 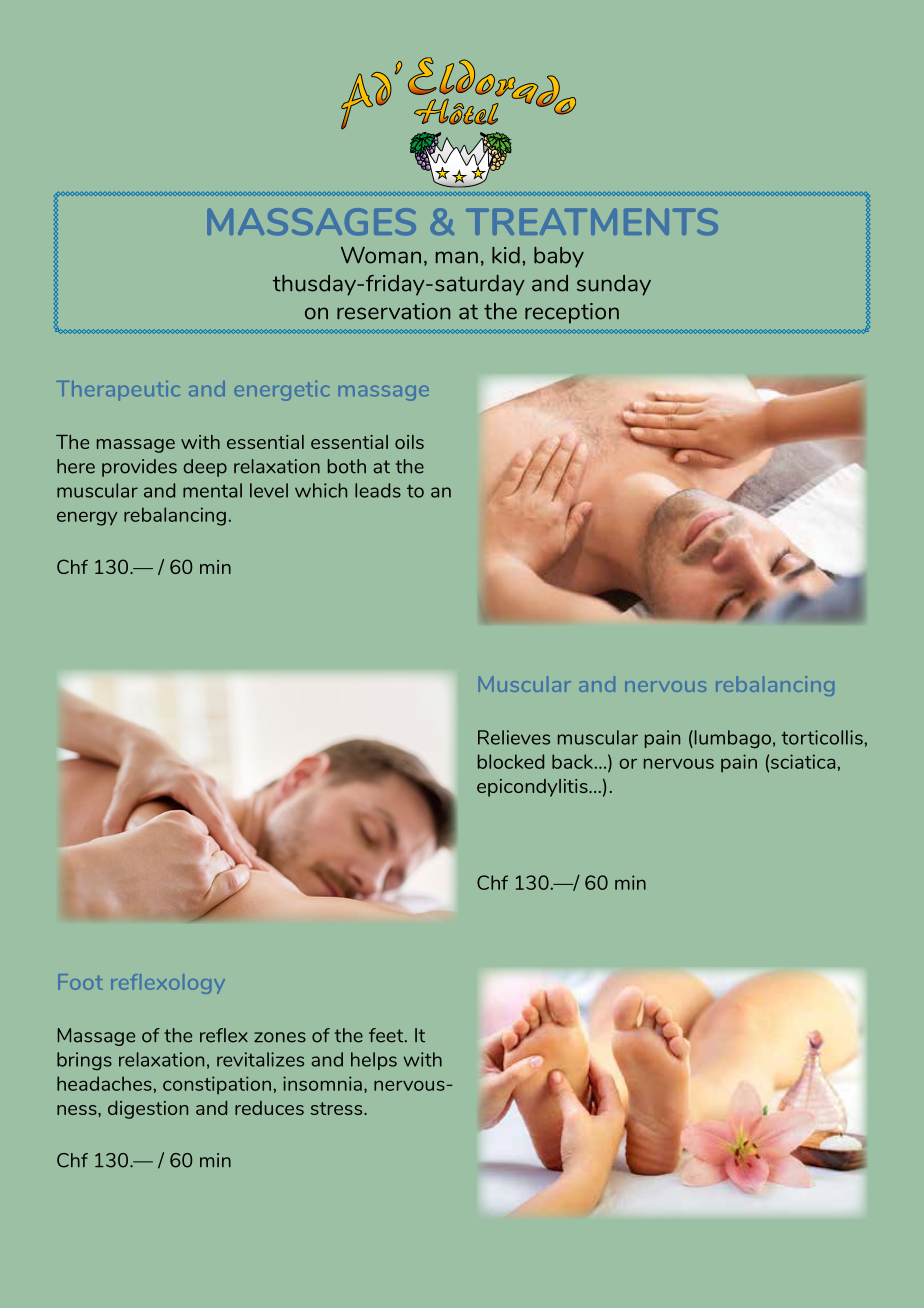 What do you see at coordinates (614, 285) in the image?
I see `sunday` at bounding box center [614, 285].
